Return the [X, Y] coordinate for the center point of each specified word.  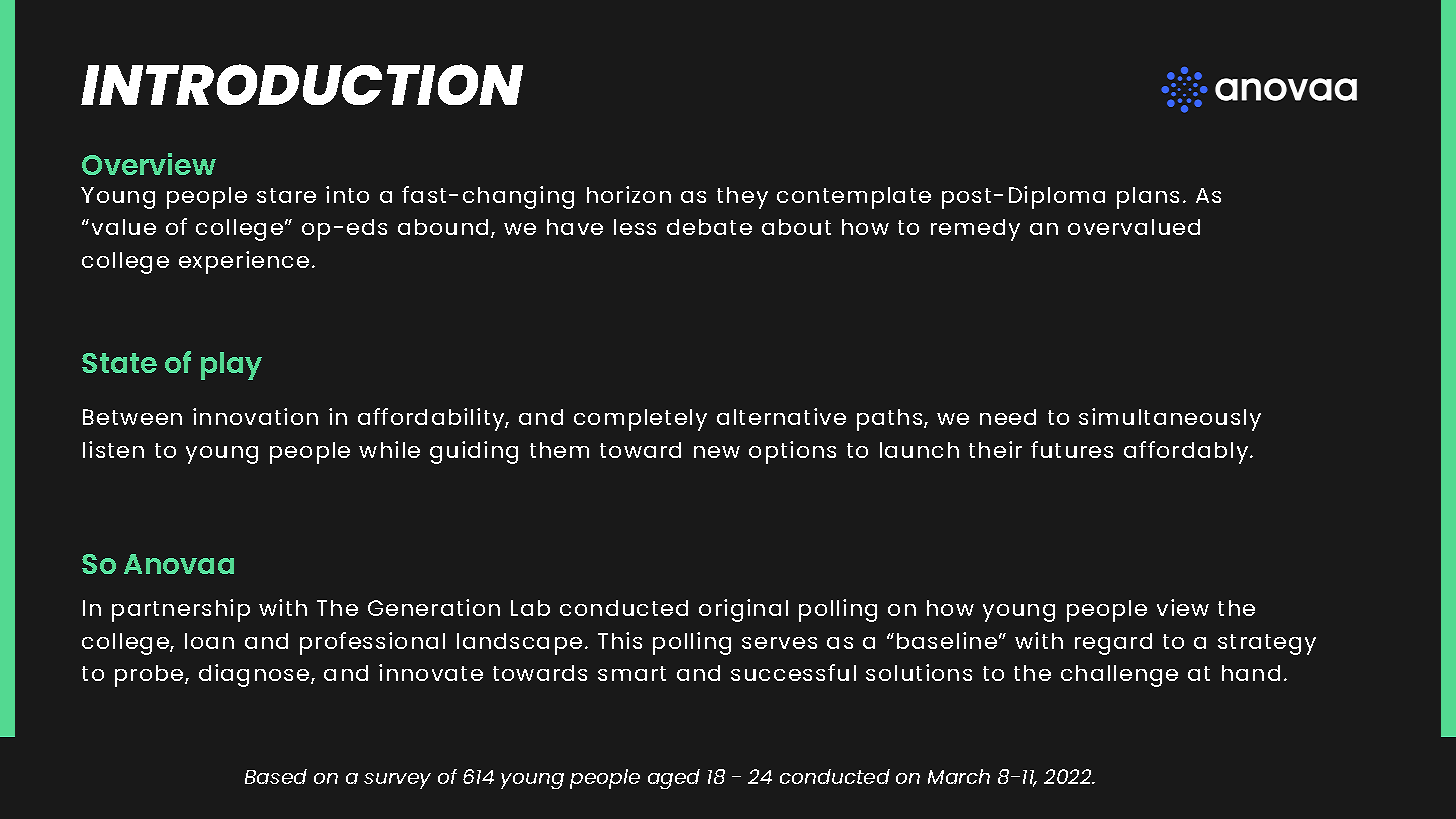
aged [674, 779]
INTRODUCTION [302, 84]
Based [276, 776]
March [959, 776]
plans [1148, 198]
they [742, 198]
